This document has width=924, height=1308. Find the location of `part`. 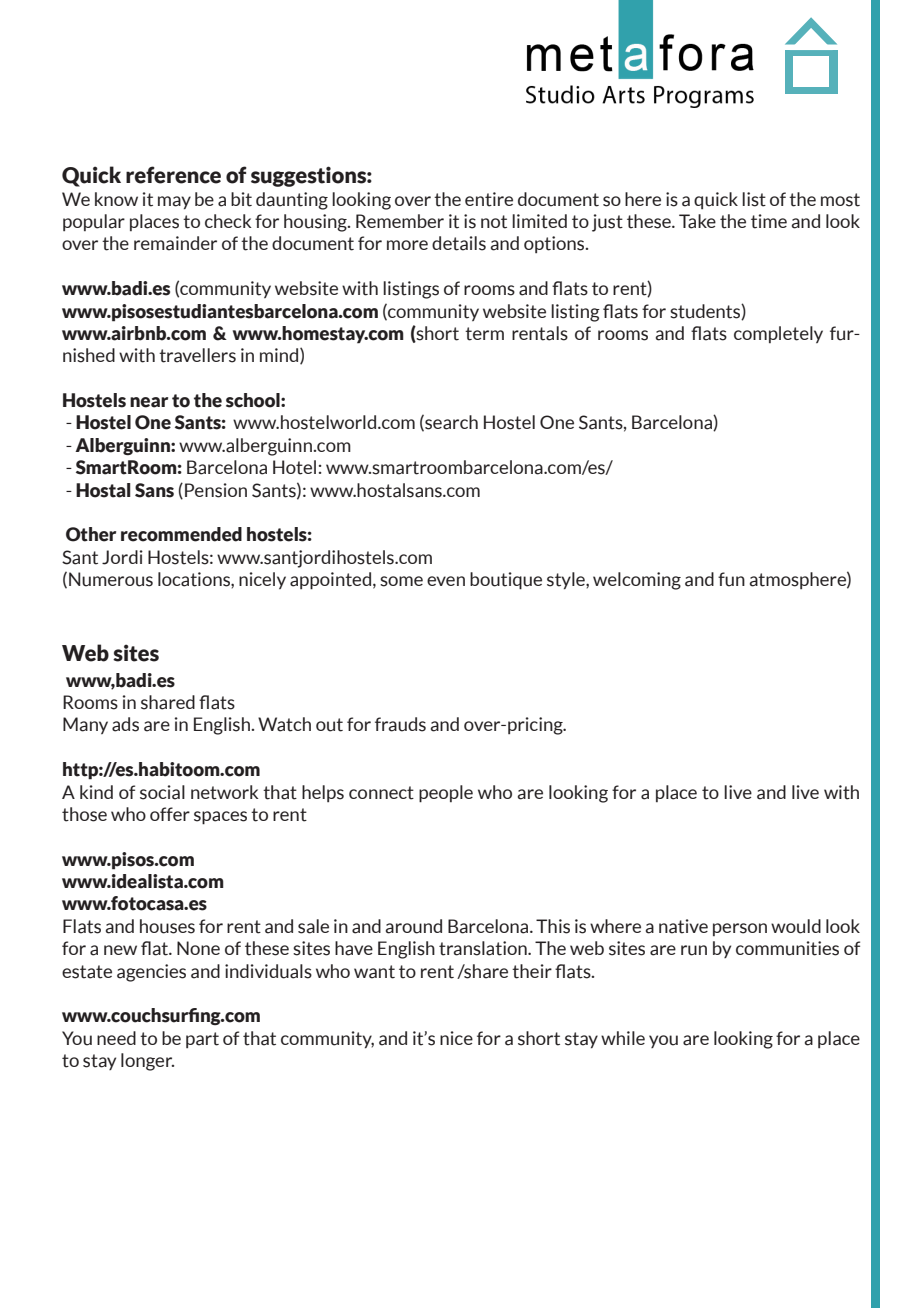

part is located at coordinates (202, 1040).
